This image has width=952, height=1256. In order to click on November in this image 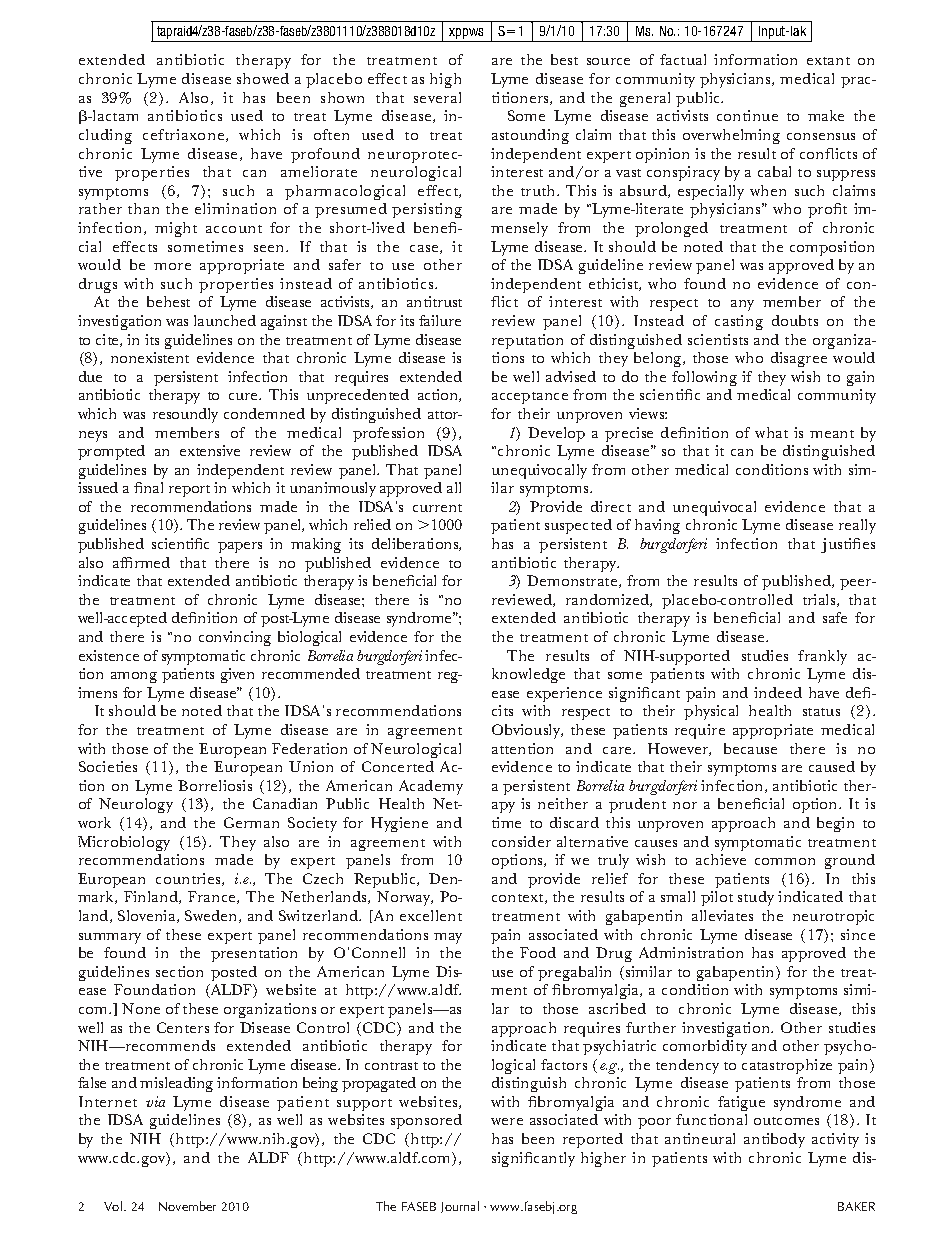, I will do `click(187, 1206)`.
